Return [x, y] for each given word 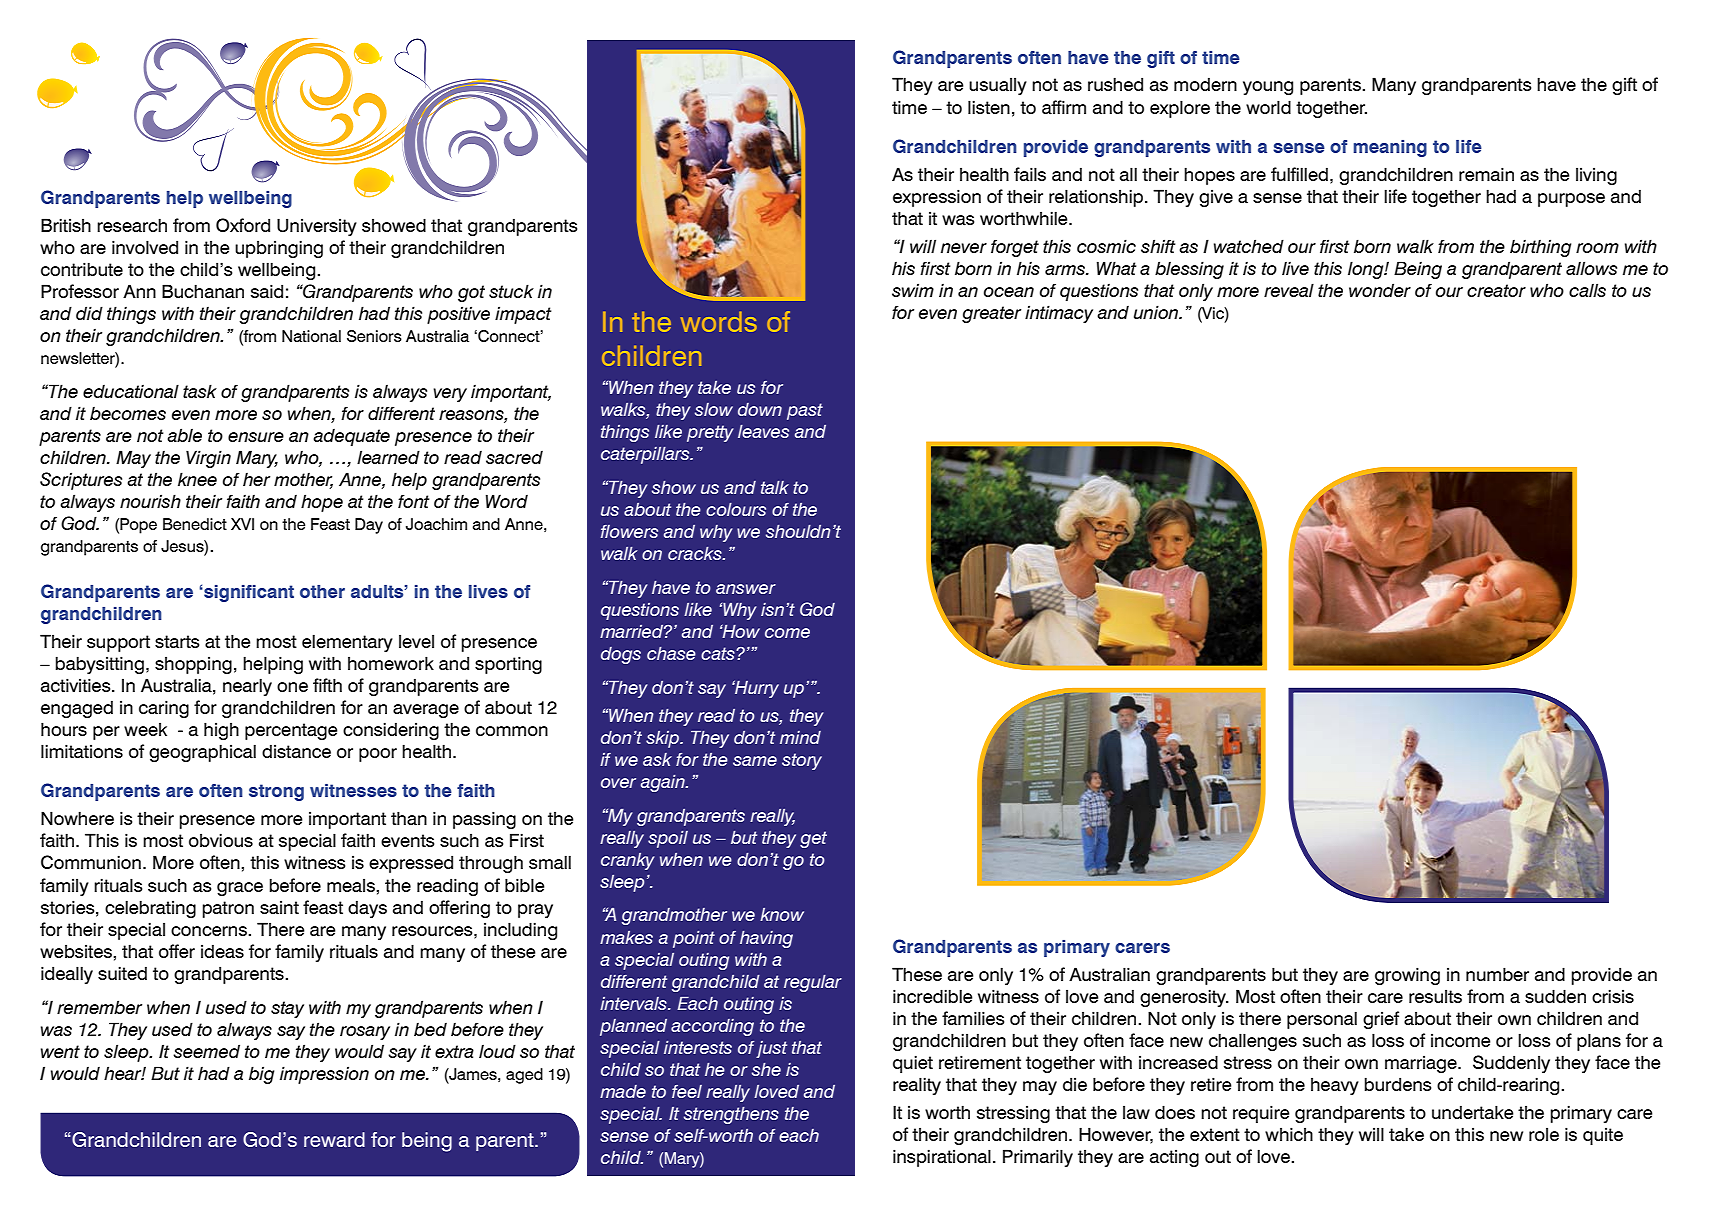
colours [736, 509]
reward [334, 1140]
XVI [242, 524]
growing [1407, 976]
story [802, 761]
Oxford [243, 225]
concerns [210, 931]
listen [989, 107]
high [221, 731]
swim [913, 290]
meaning [1390, 148]
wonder [1380, 290]
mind [800, 737]
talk [775, 487]
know [782, 914]
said [267, 291]
